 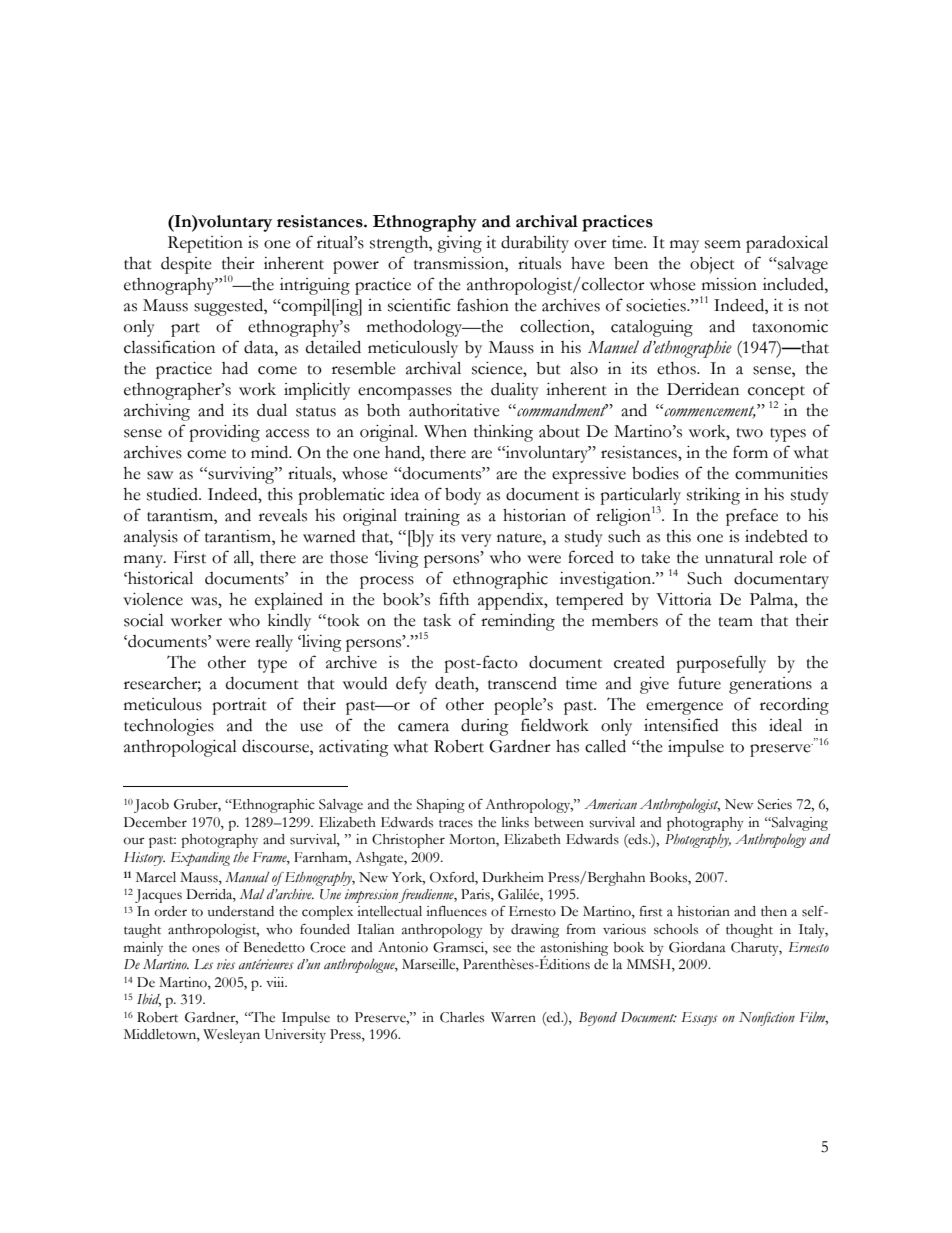 What do you see at coordinates (463, 496) in the screenshot?
I see `body` at bounding box center [463, 496].
